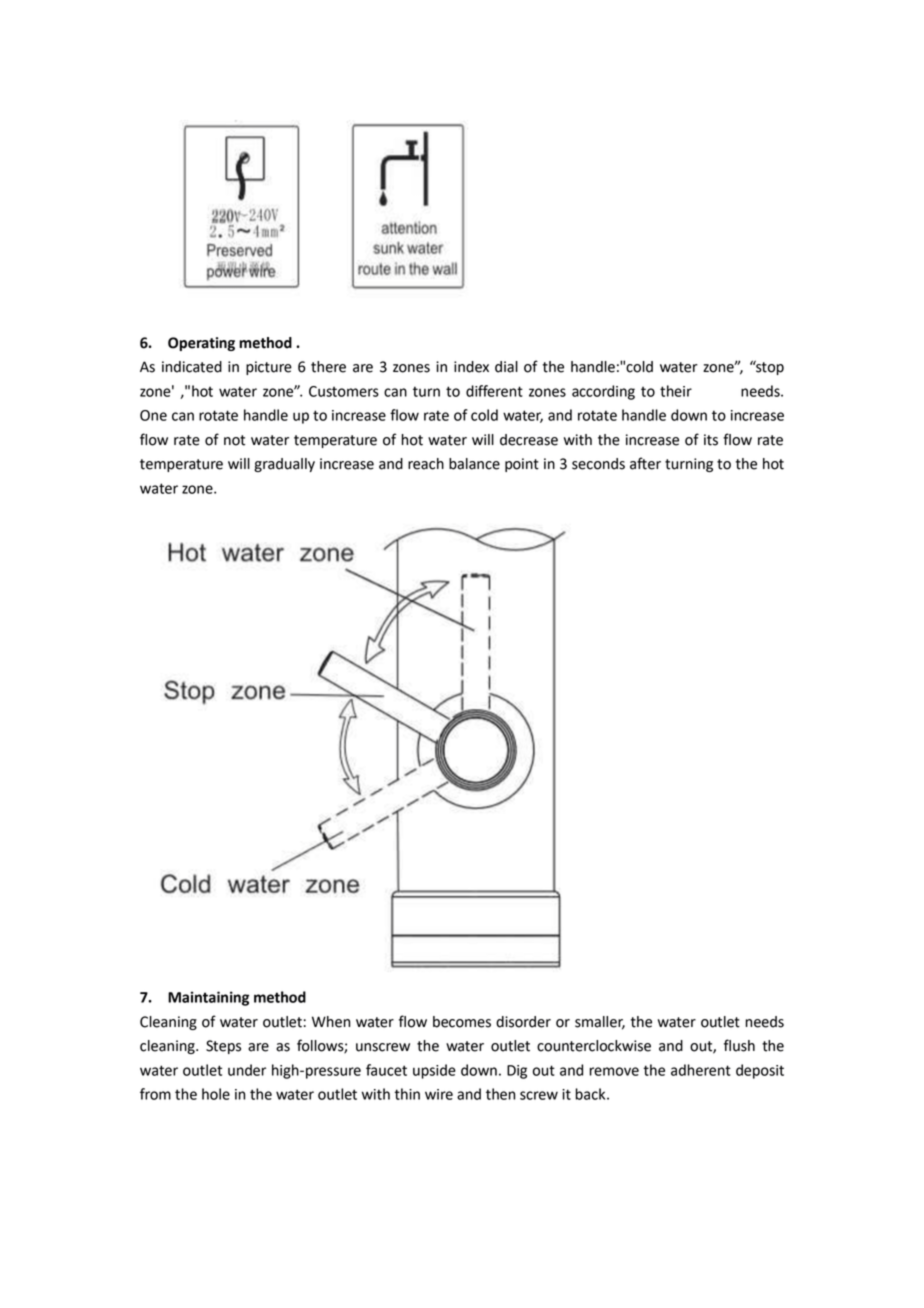 This screenshot has width=924, height=1308. What do you see at coordinates (247, 1070) in the screenshot?
I see `under` at bounding box center [247, 1070].
